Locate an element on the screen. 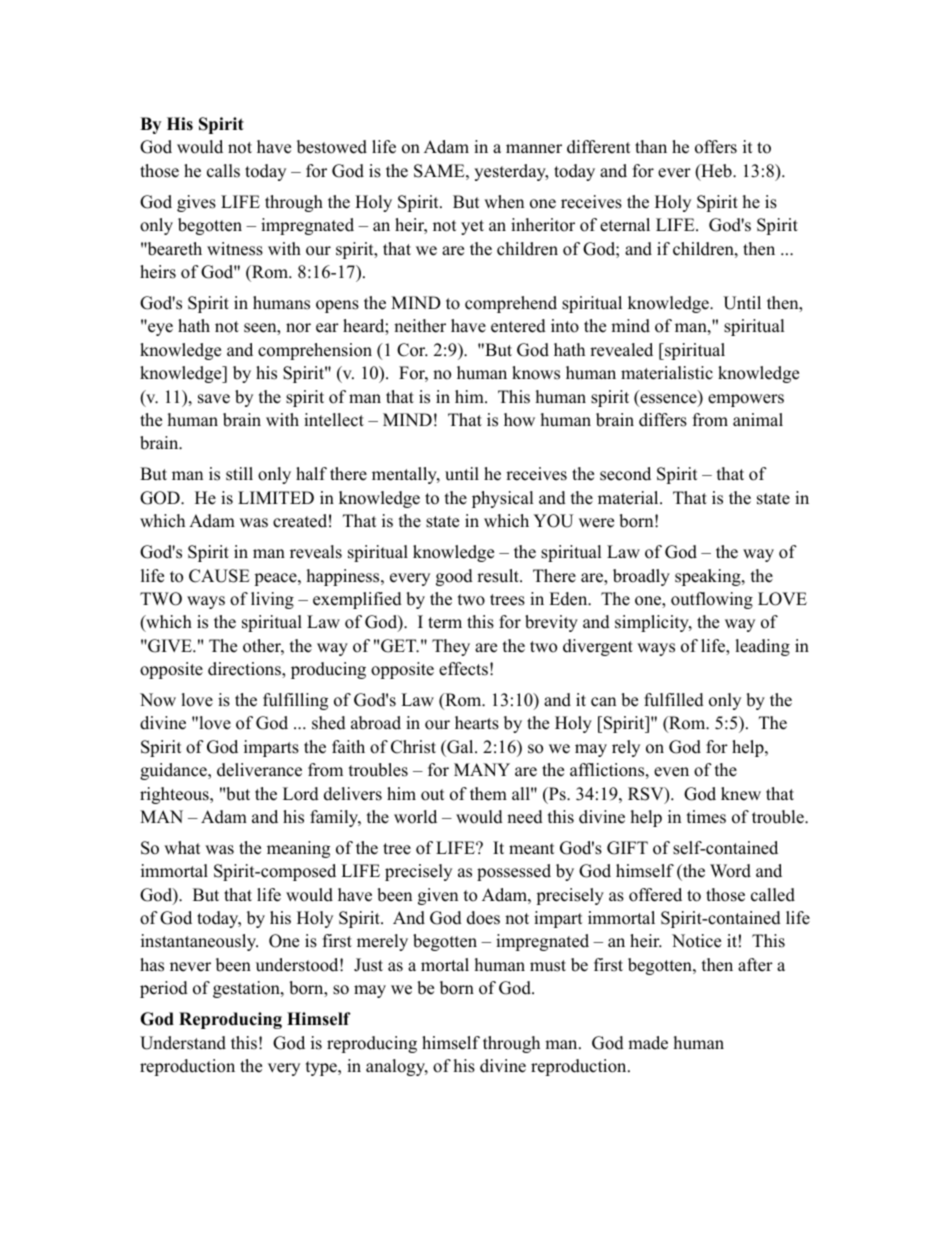 The width and height of the screenshot is (952, 1233). outflowing is located at coordinates (712, 600).
